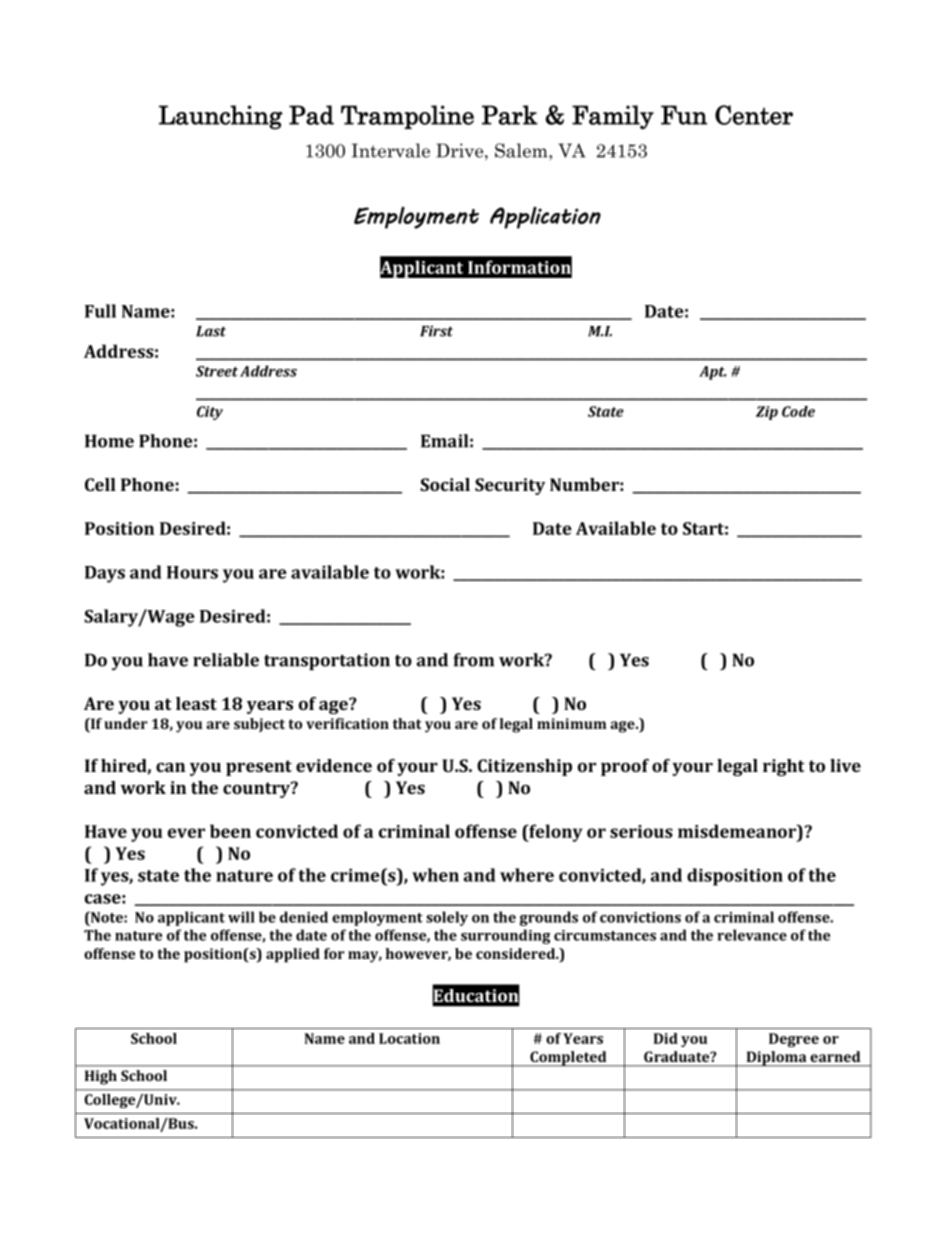  Describe the element at coordinates (713, 373) in the screenshot. I see `Apt` at that location.
